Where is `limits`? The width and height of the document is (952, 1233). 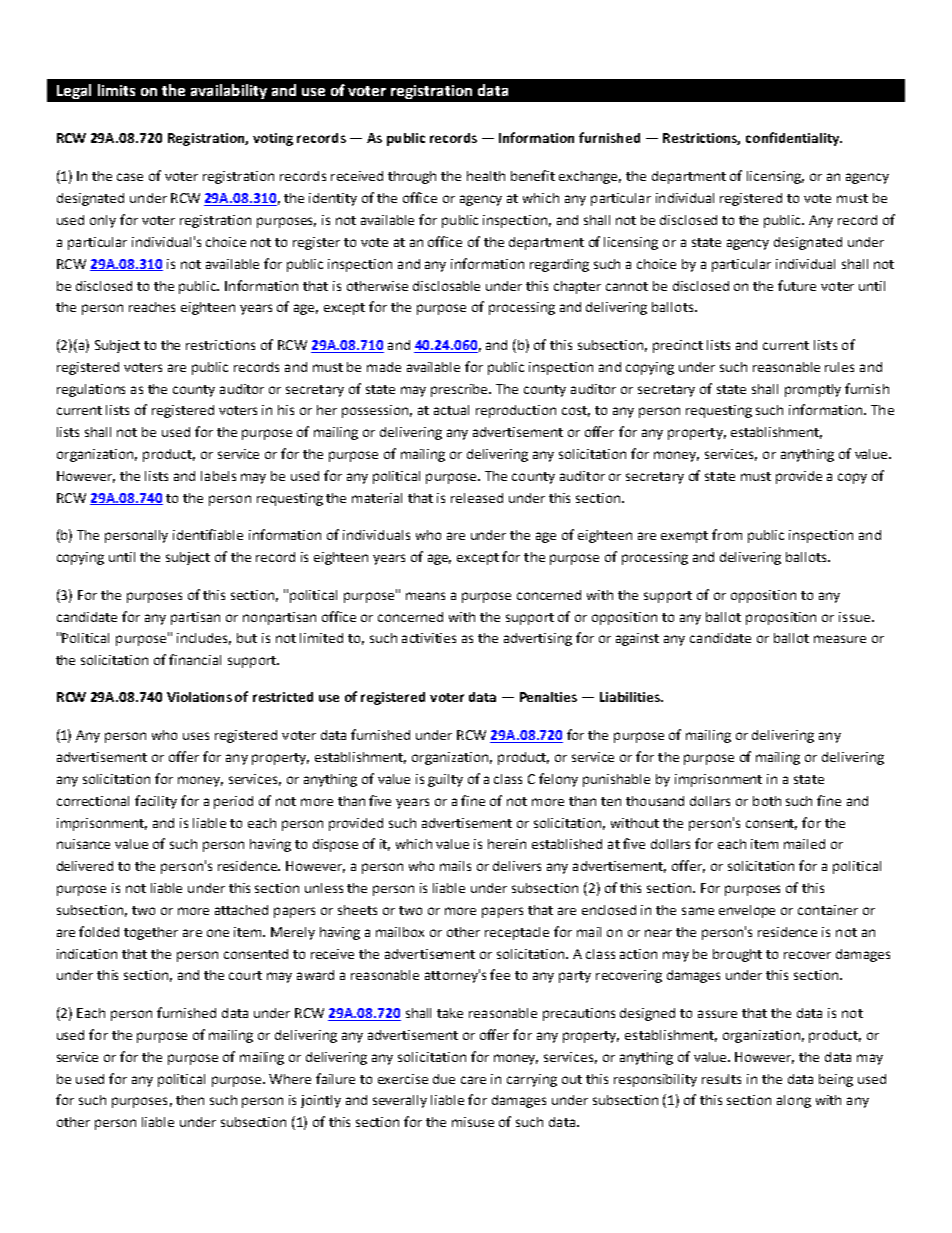 limits is located at coordinates (116, 90).
